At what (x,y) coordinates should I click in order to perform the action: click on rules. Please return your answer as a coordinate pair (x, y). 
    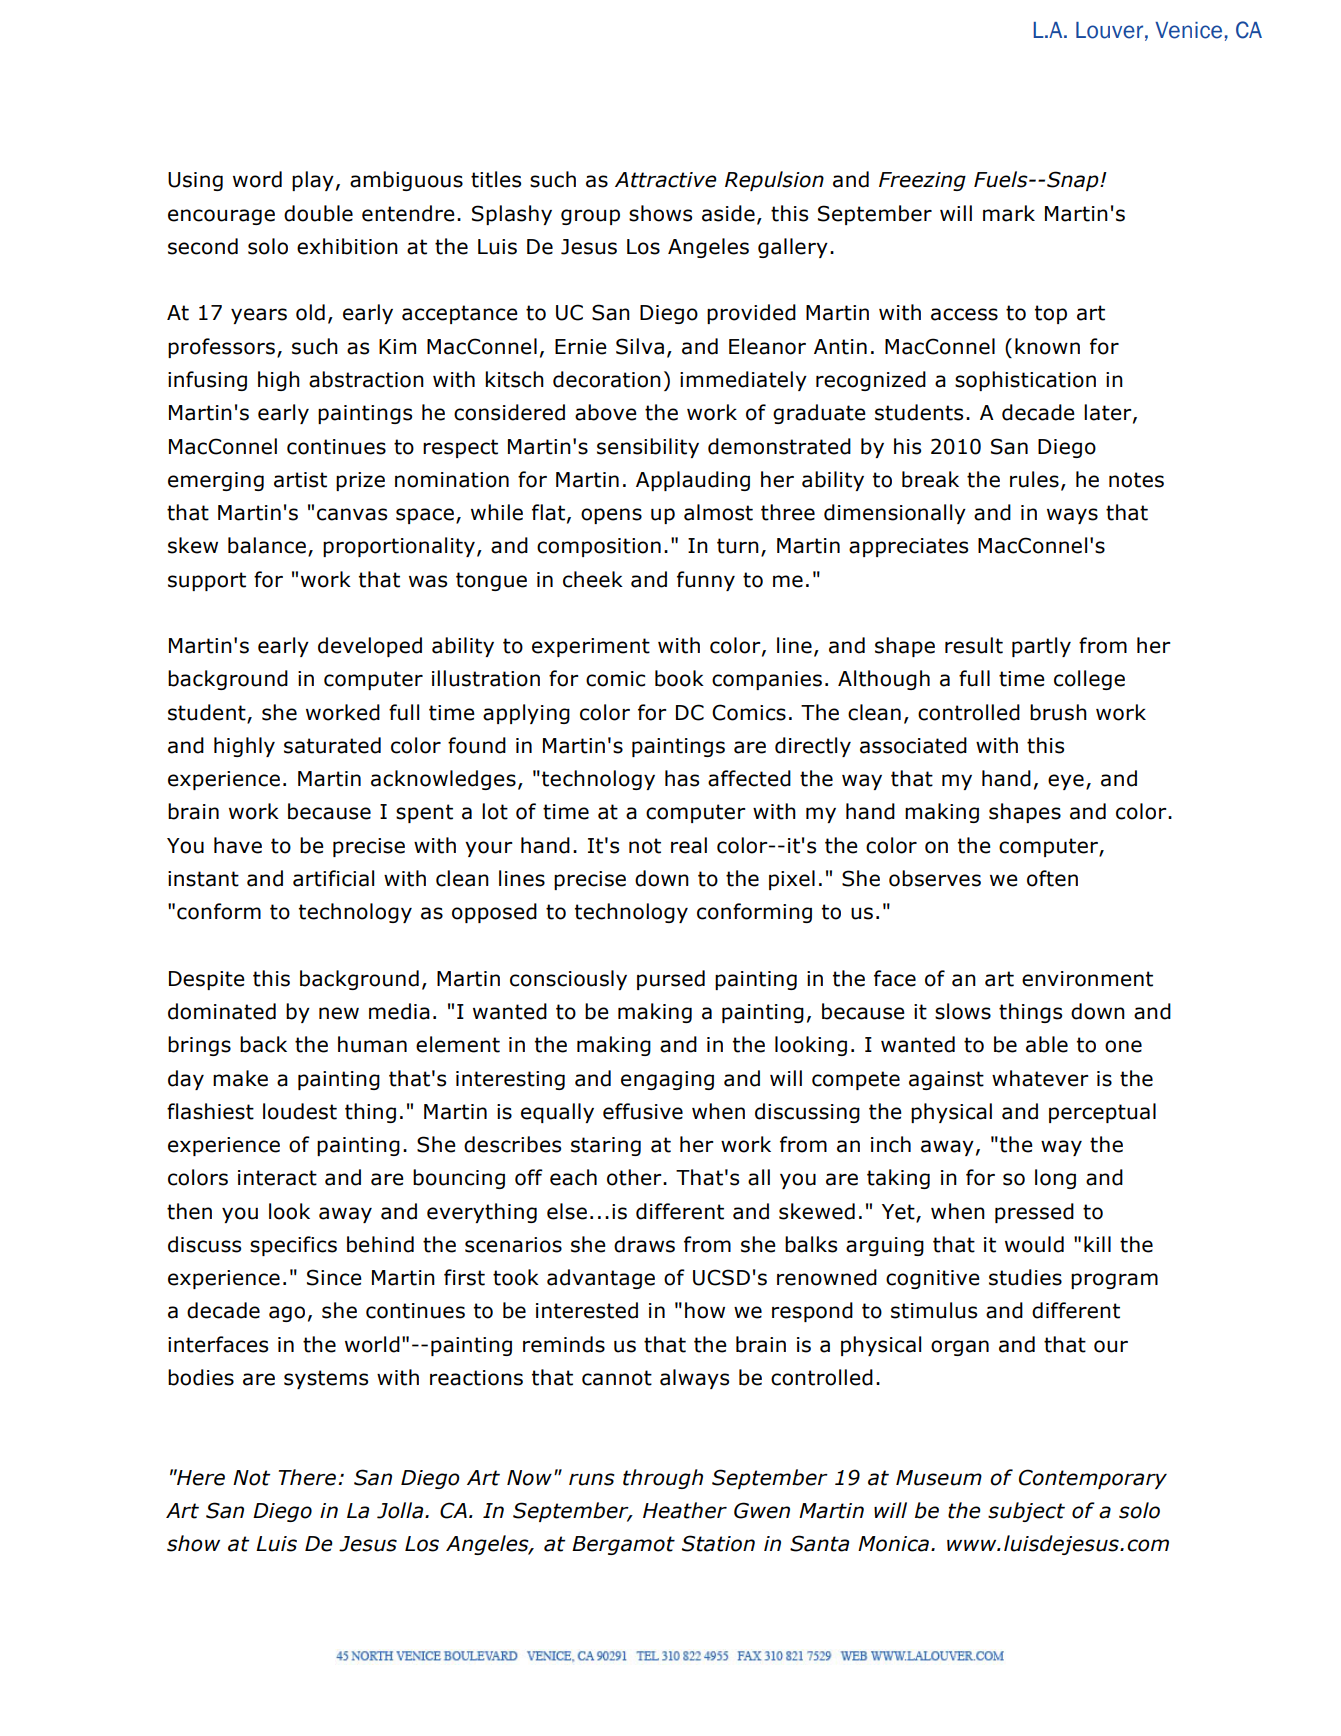
    Looking at the image, I should click on (1034, 479).
